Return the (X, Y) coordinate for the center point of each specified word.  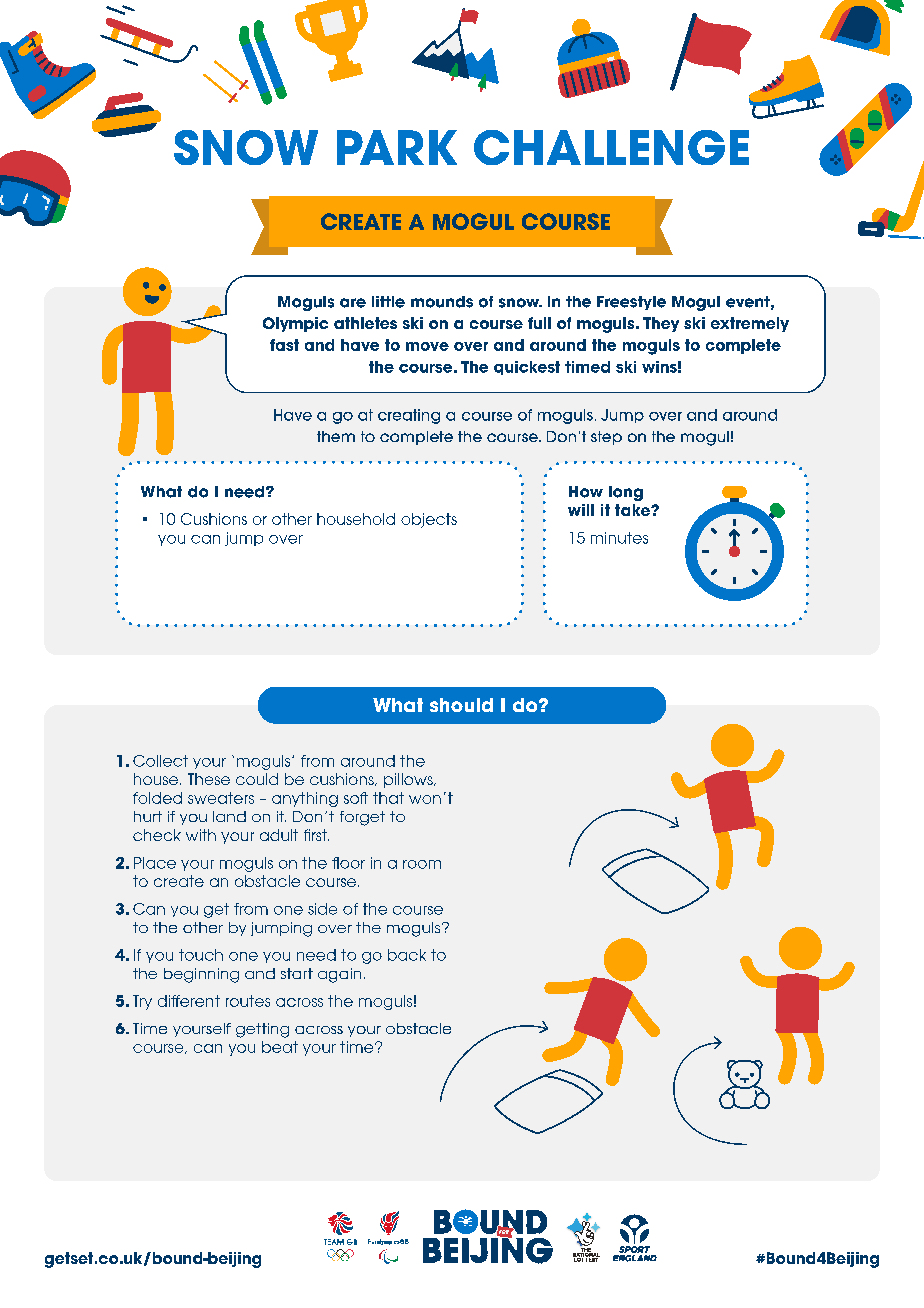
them (336, 436)
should (461, 705)
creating (409, 416)
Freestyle (631, 303)
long (626, 493)
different (189, 1001)
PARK (397, 147)
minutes (619, 538)
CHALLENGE (611, 147)
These (209, 779)
